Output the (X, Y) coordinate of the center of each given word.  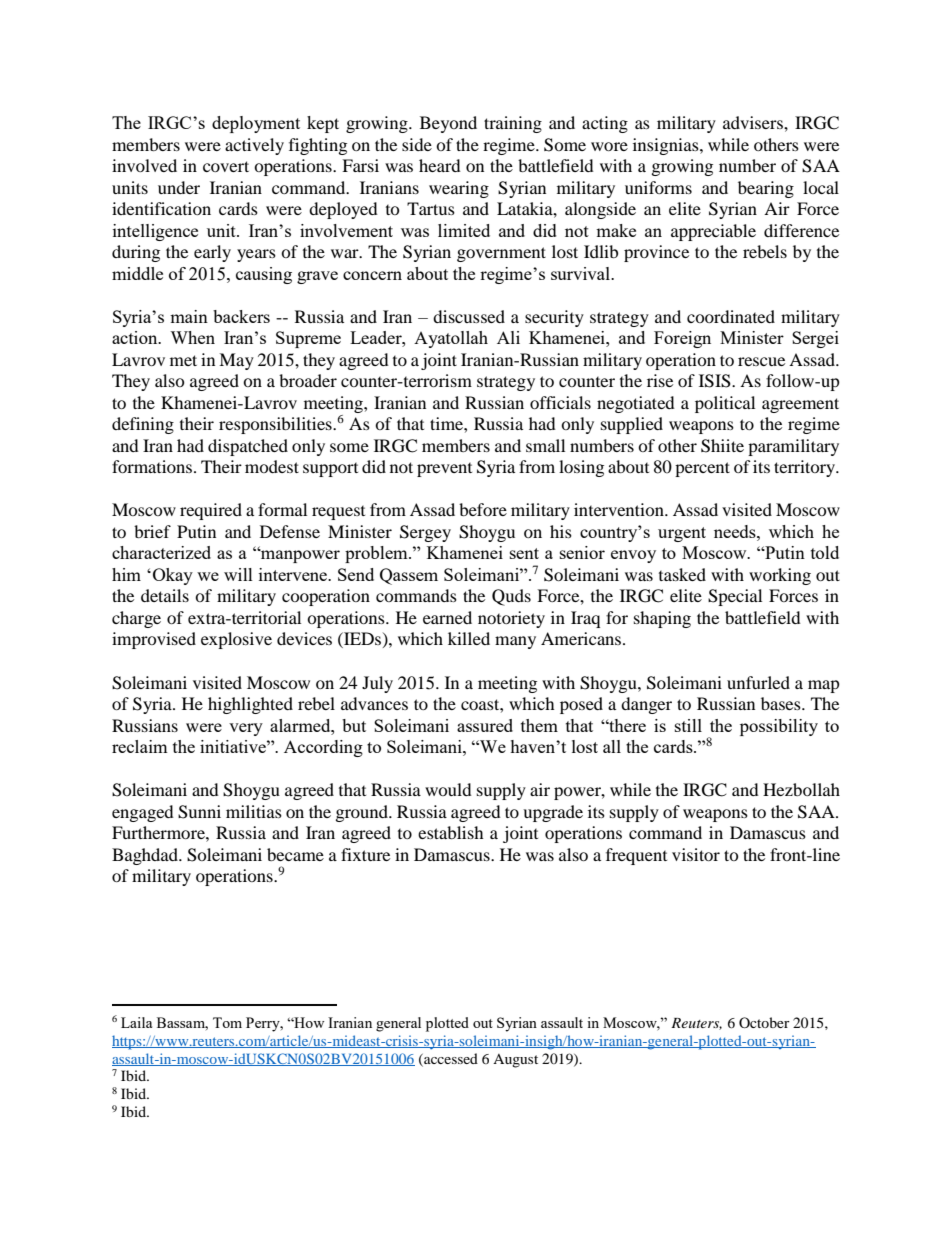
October (764, 1022)
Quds (511, 597)
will (238, 574)
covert (226, 166)
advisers (754, 122)
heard (440, 165)
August (515, 1061)
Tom (227, 1022)
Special (735, 597)
